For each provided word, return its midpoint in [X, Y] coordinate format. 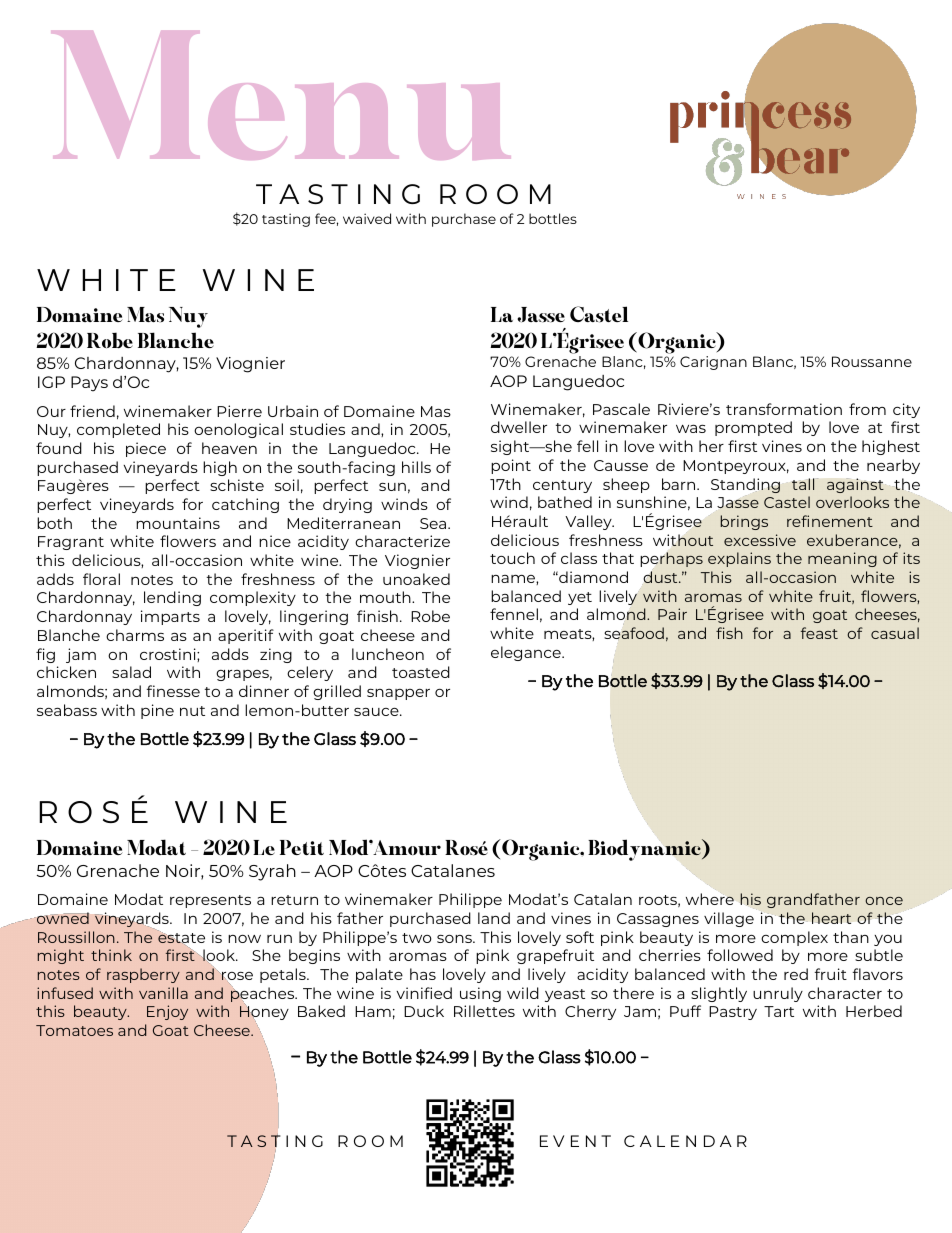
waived [367, 218]
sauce [377, 712]
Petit [302, 847]
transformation [784, 409]
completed [118, 430]
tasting [286, 220]
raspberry [143, 975]
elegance [527, 653]
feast [819, 633]
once [884, 901]
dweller [519, 427]
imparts [170, 617]
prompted [753, 428]
